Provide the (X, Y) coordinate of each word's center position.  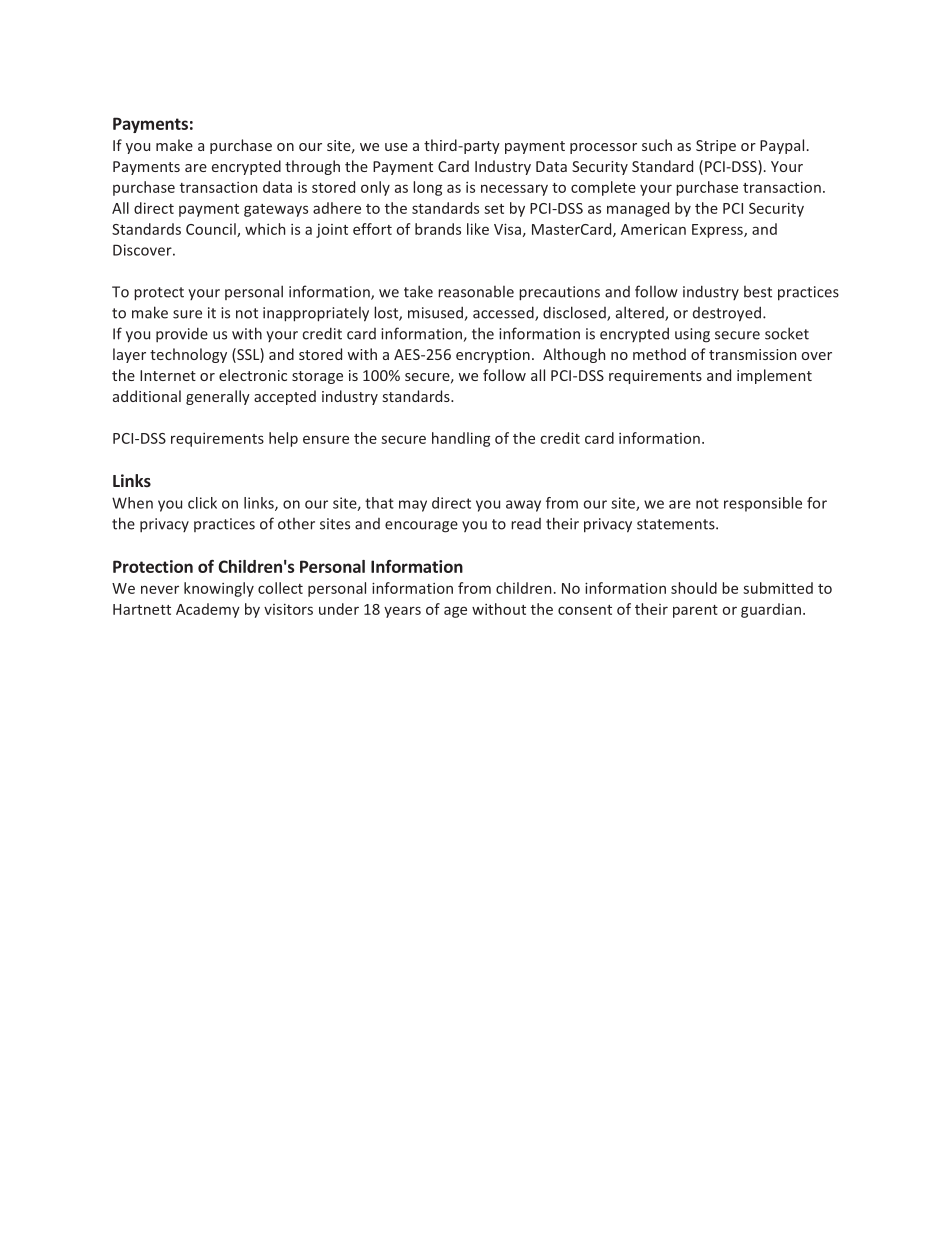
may (413, 506)
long (427, 188)
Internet (168, 375)
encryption (493, 356)
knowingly (219, 589)
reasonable (476, 292)
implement (774, 376)
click (202, 503)
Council (212, 230)
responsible (763, 504)
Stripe (716, 147)
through (312, 167)
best (758, 292)
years (402, 612)
